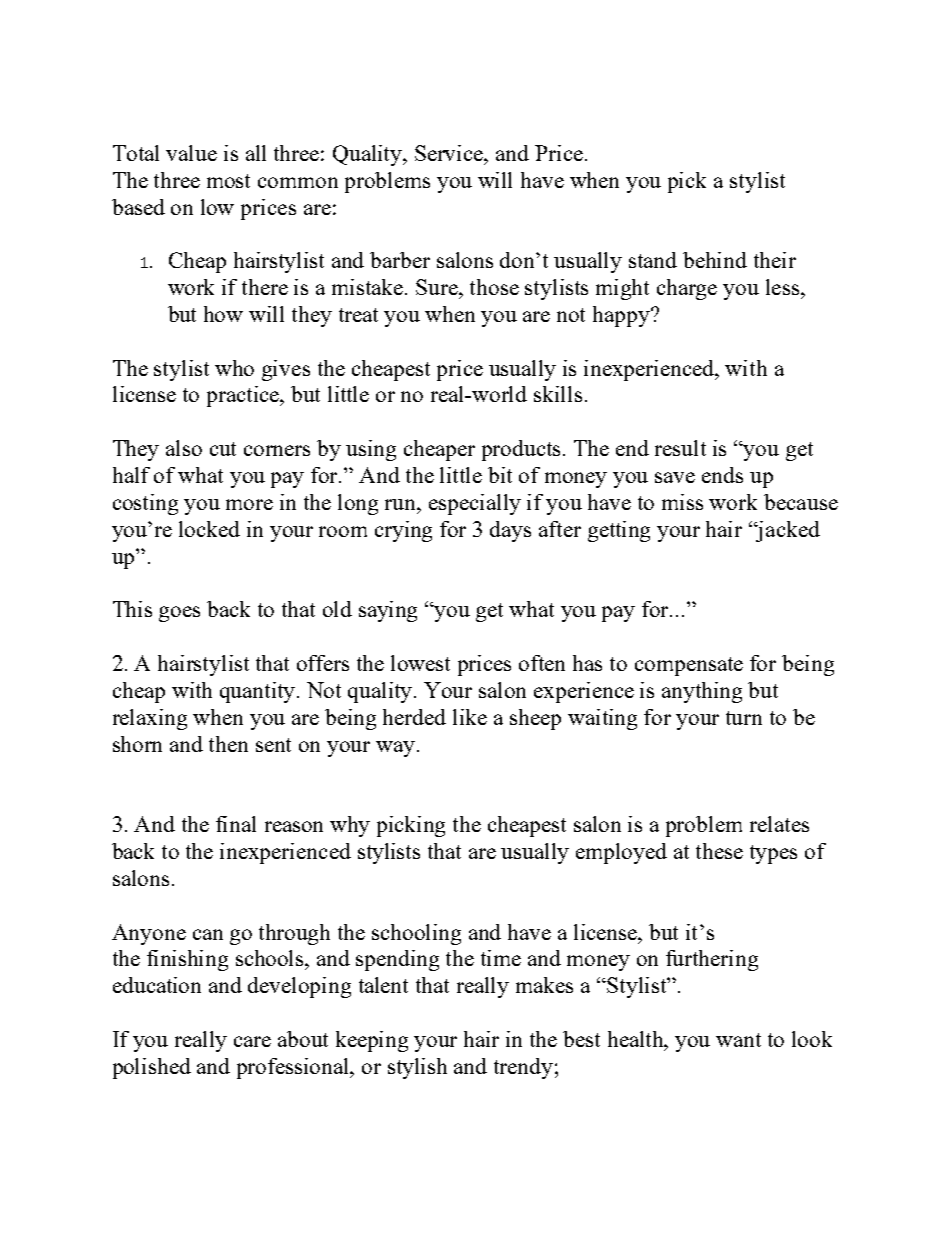 The width and height of the screenshot is (952, 1233). What do you see at coordinates (252, 1041) in the screenshot?
I see `care` at bounding box center [252, 1041].
